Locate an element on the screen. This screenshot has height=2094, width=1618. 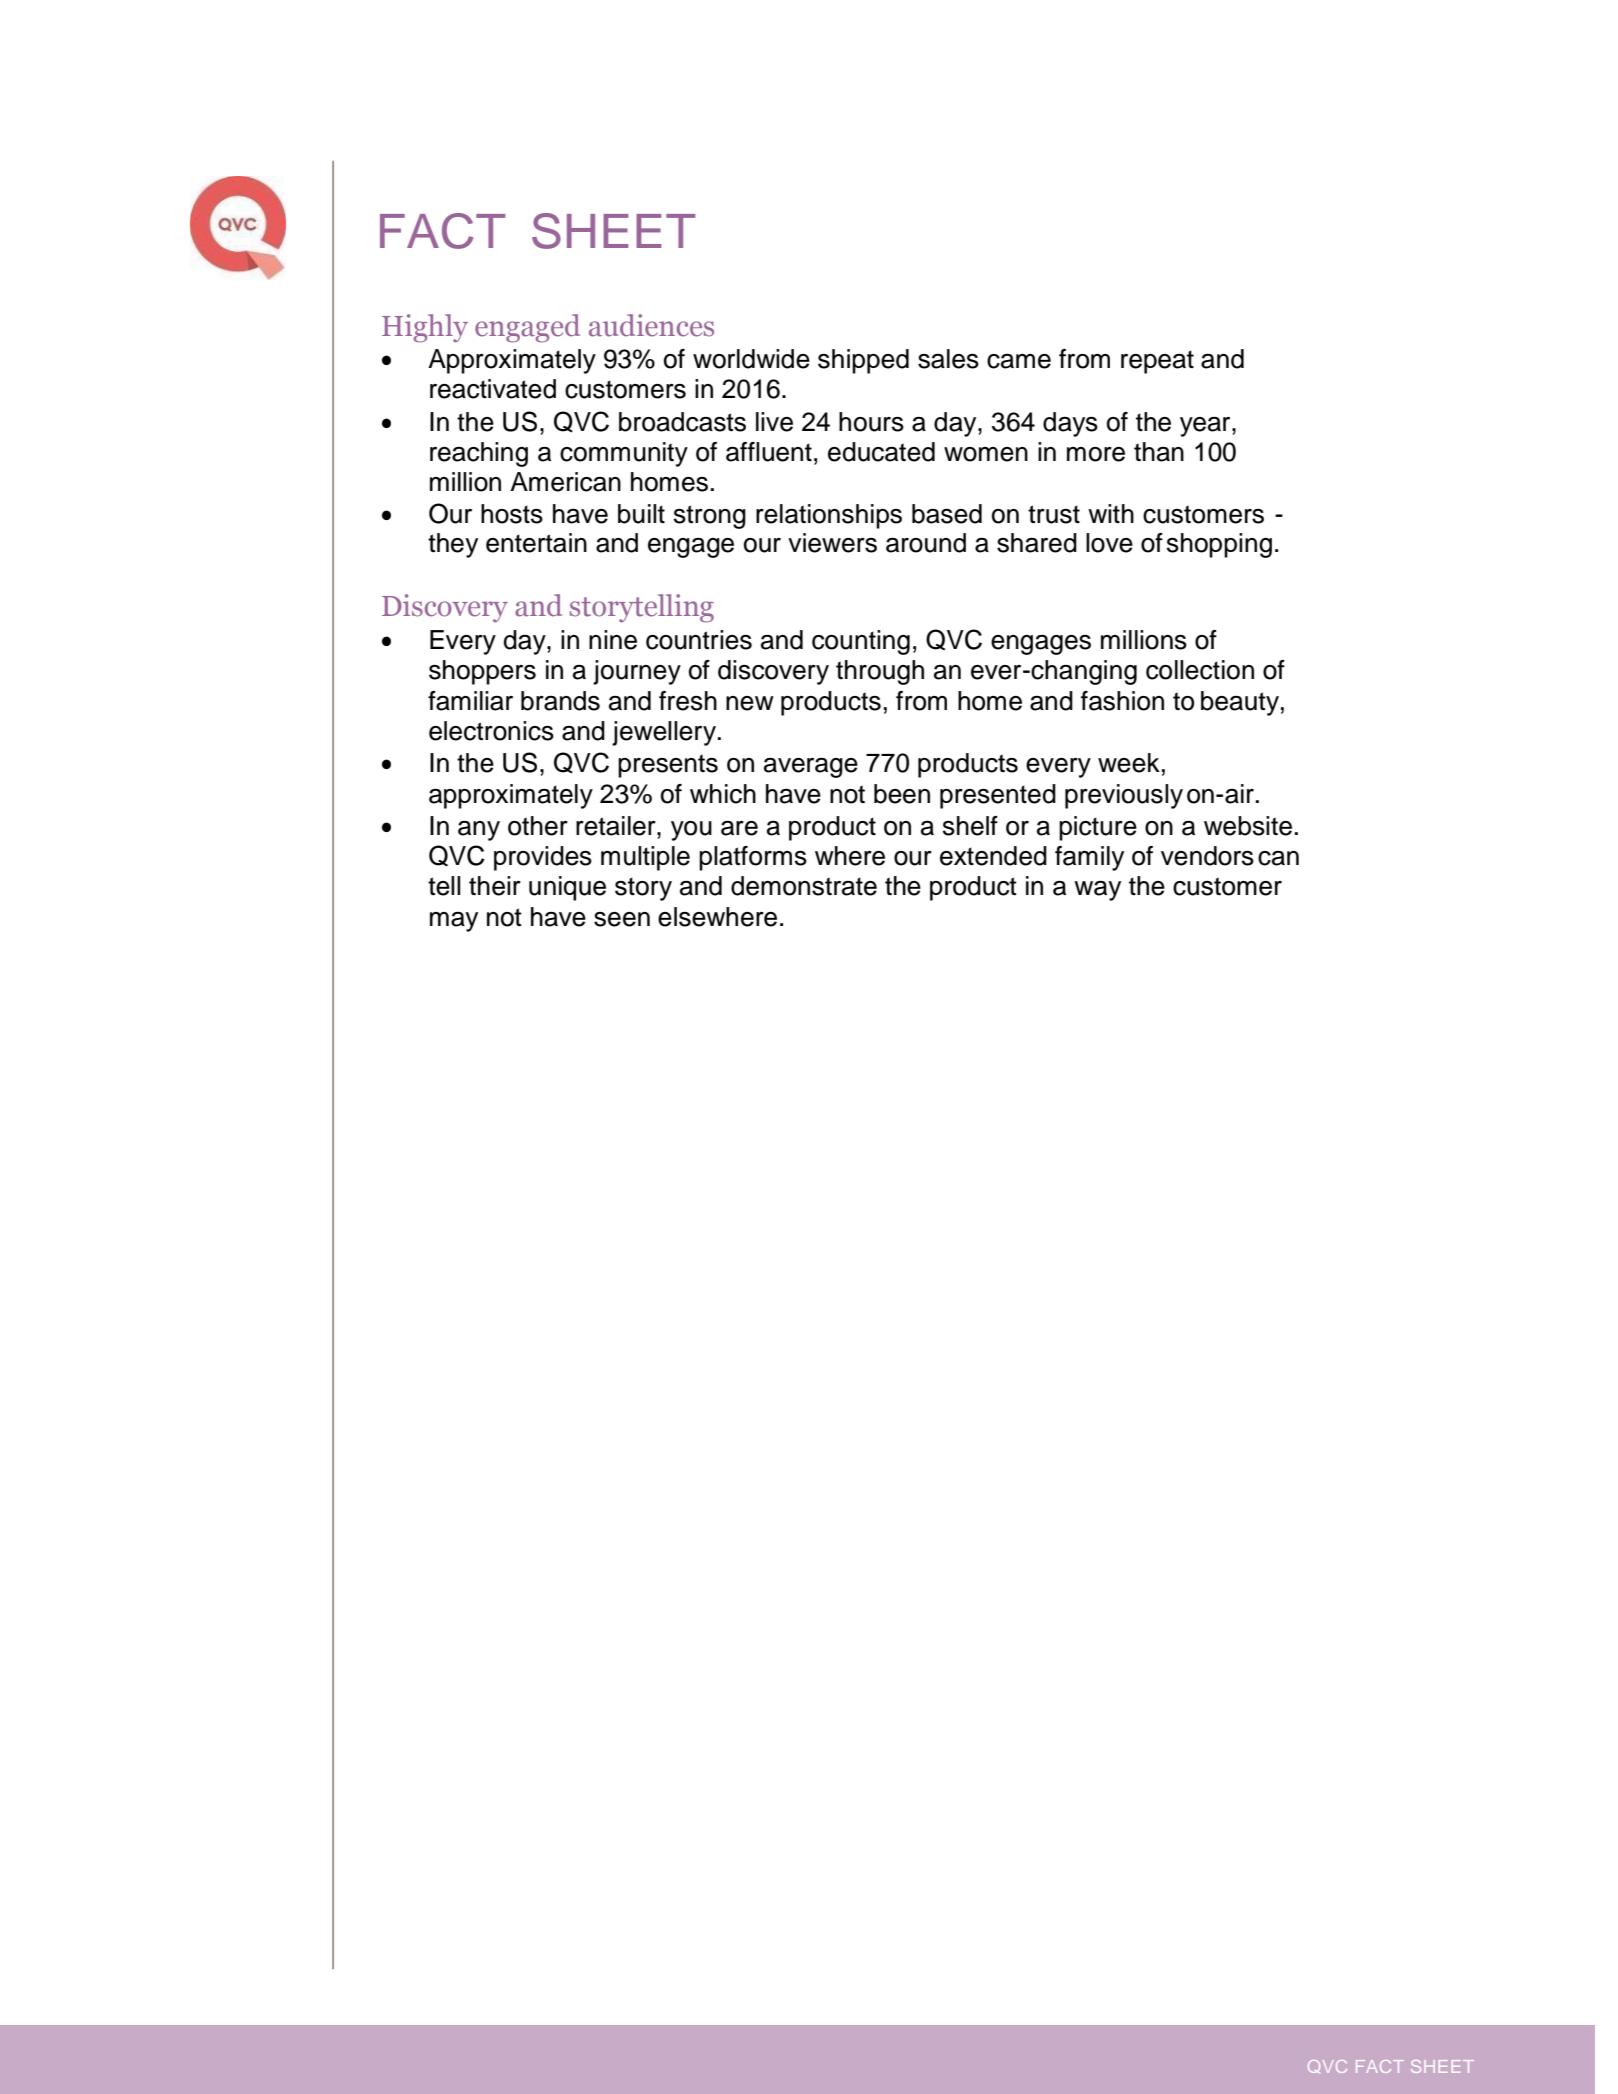
shipped is located at coordinates (863, 361).
